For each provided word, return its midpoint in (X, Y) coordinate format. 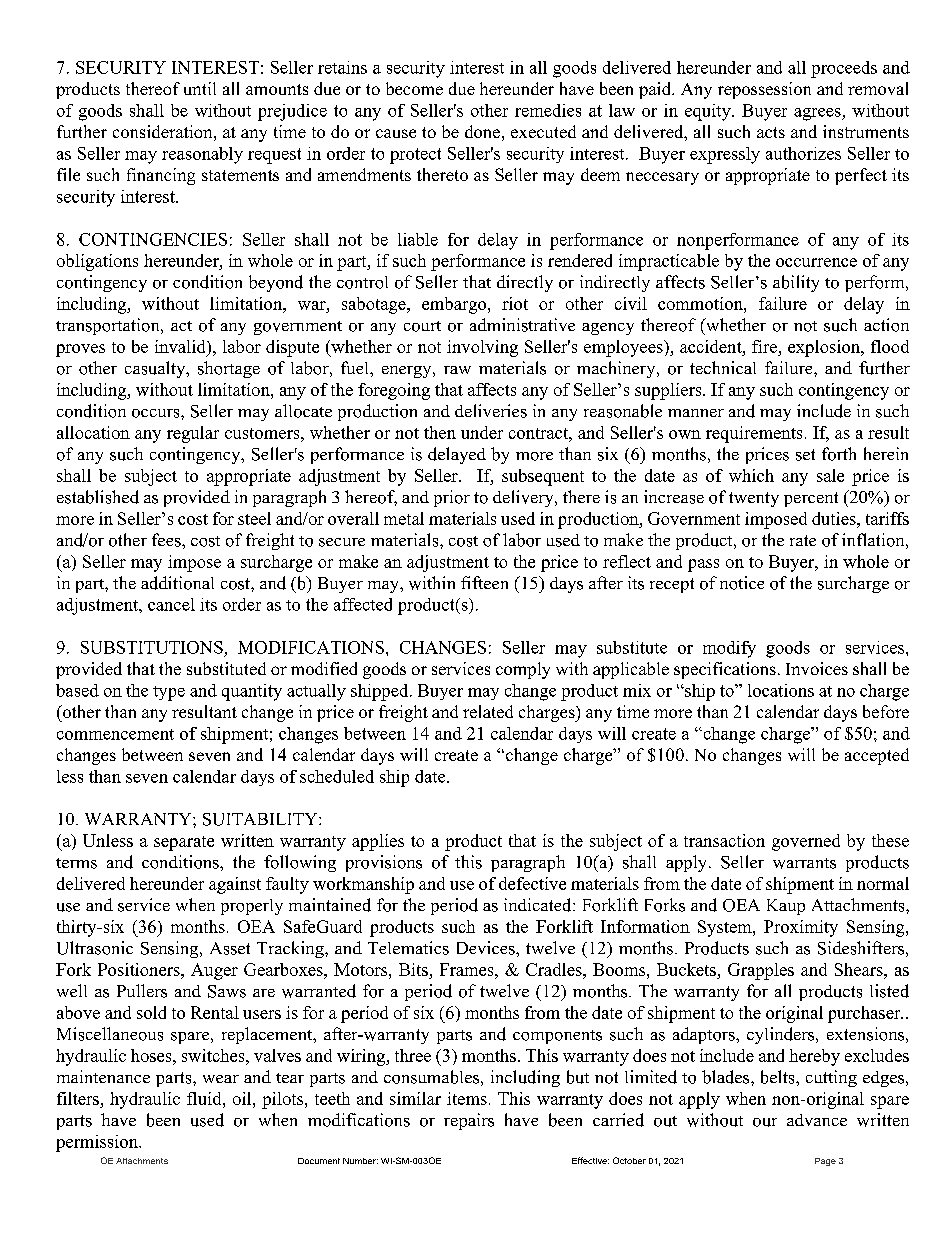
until (200, 88)
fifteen (484, 582)
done (482, 131)
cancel (171, 604)
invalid (181, 348)
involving (482, 348)
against (235, 885)
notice (742, 583)
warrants (804, 863)
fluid (205, 1098)
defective (532, 883)
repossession (764, 90)
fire (765, 348)
